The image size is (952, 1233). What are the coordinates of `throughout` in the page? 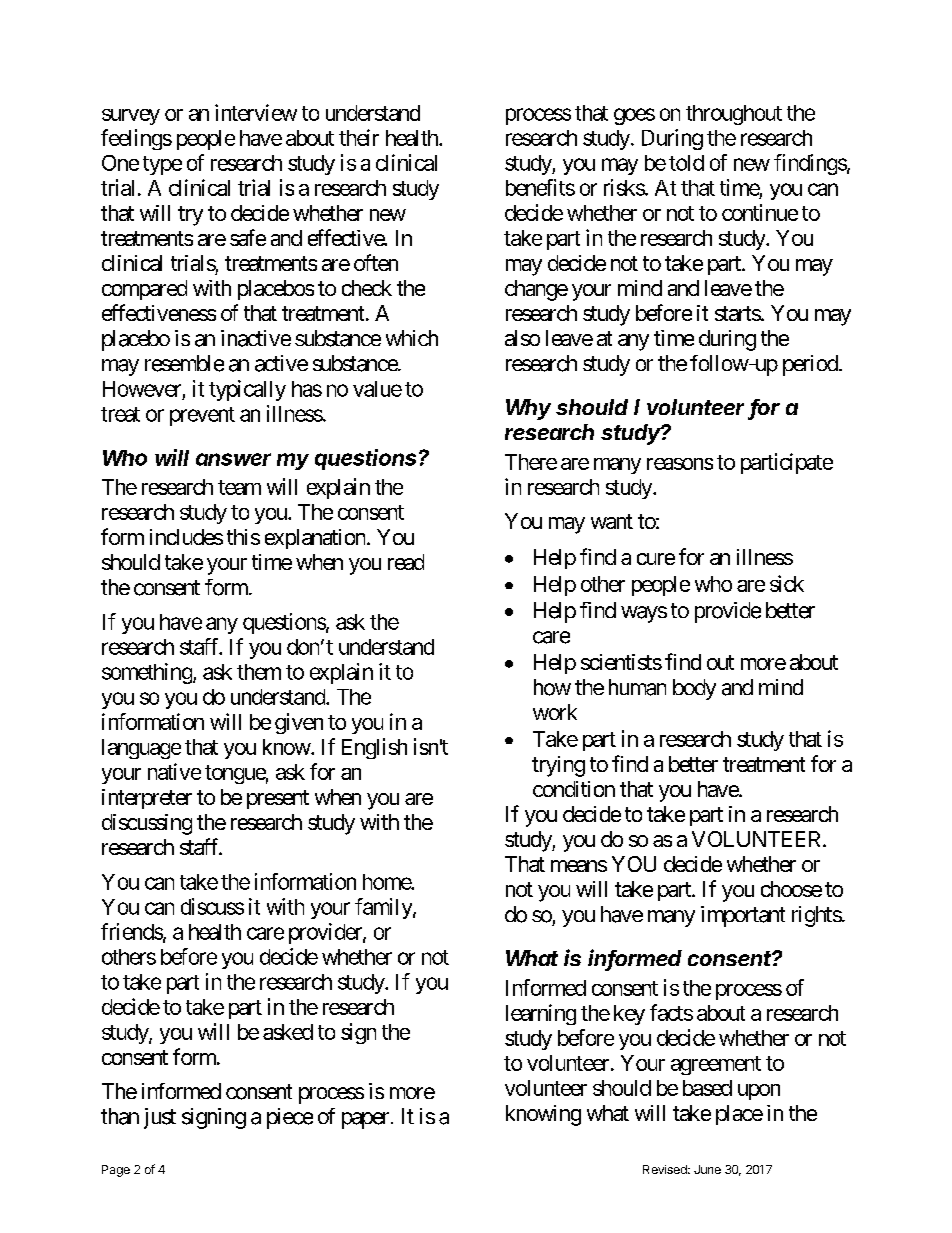 It's located at (734, 115).
